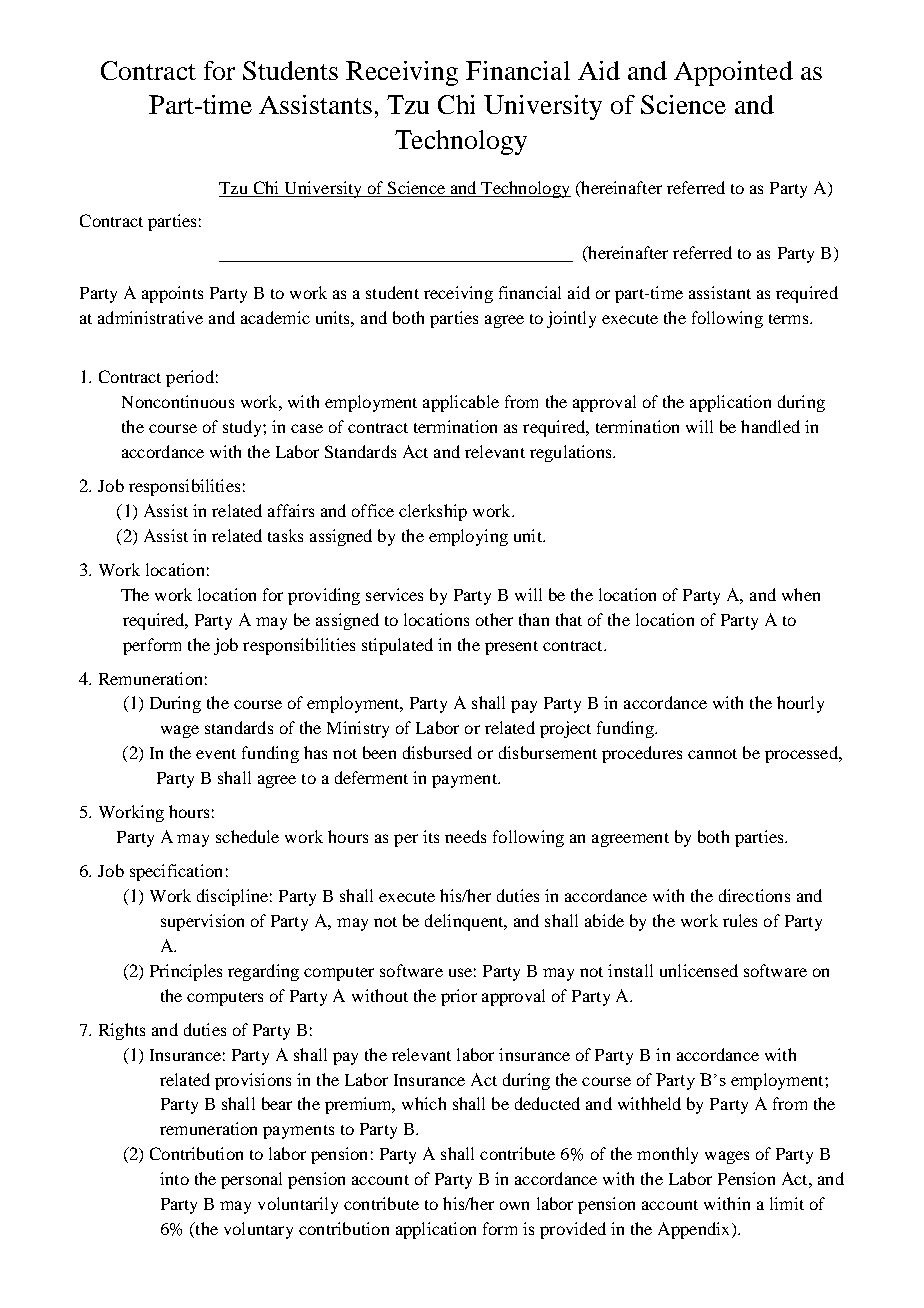  Describe the element at coordinates (216, 754) in the page. I see `event` at that location.
